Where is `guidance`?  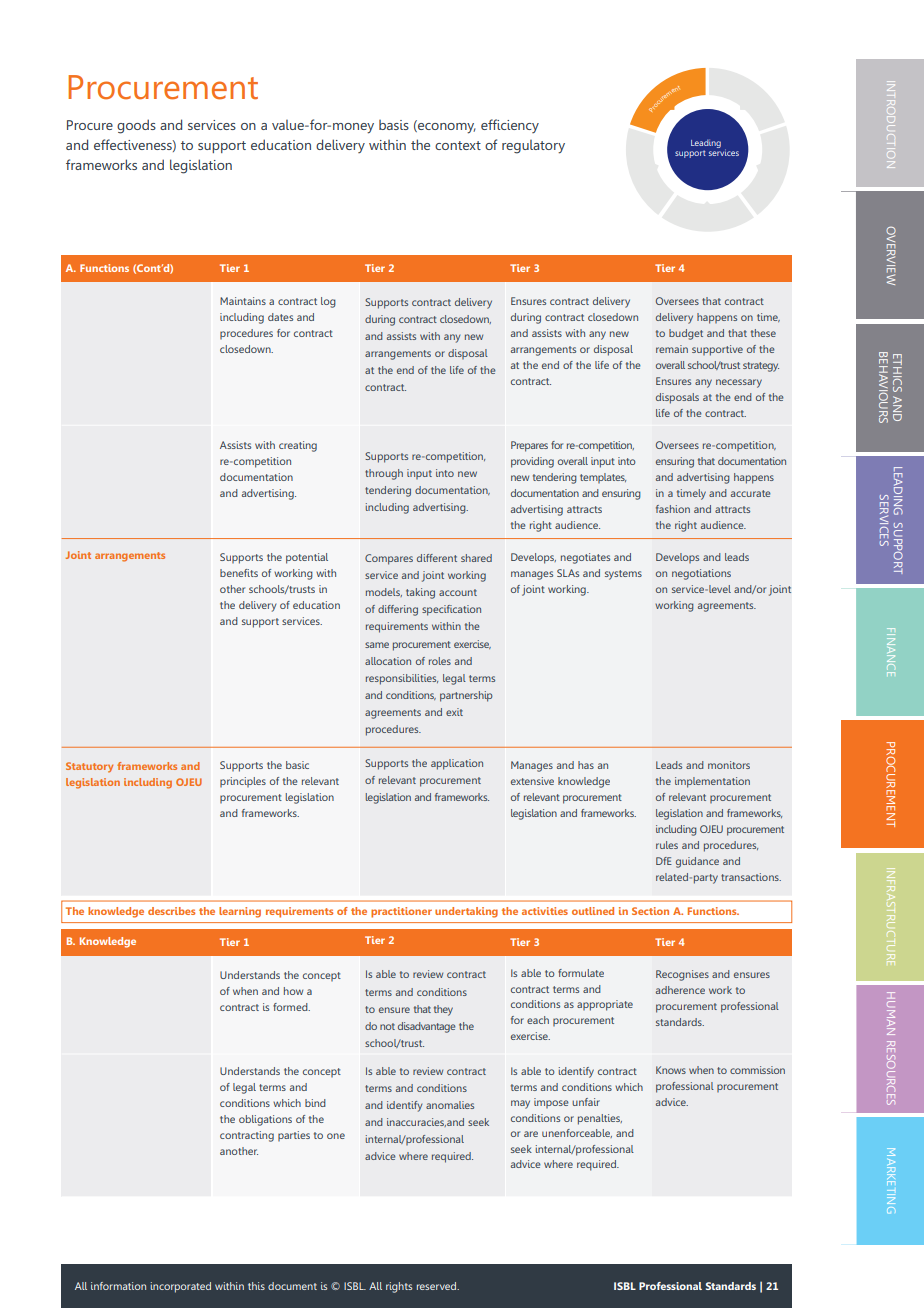
guidance is located at coordinates (697, 862).
